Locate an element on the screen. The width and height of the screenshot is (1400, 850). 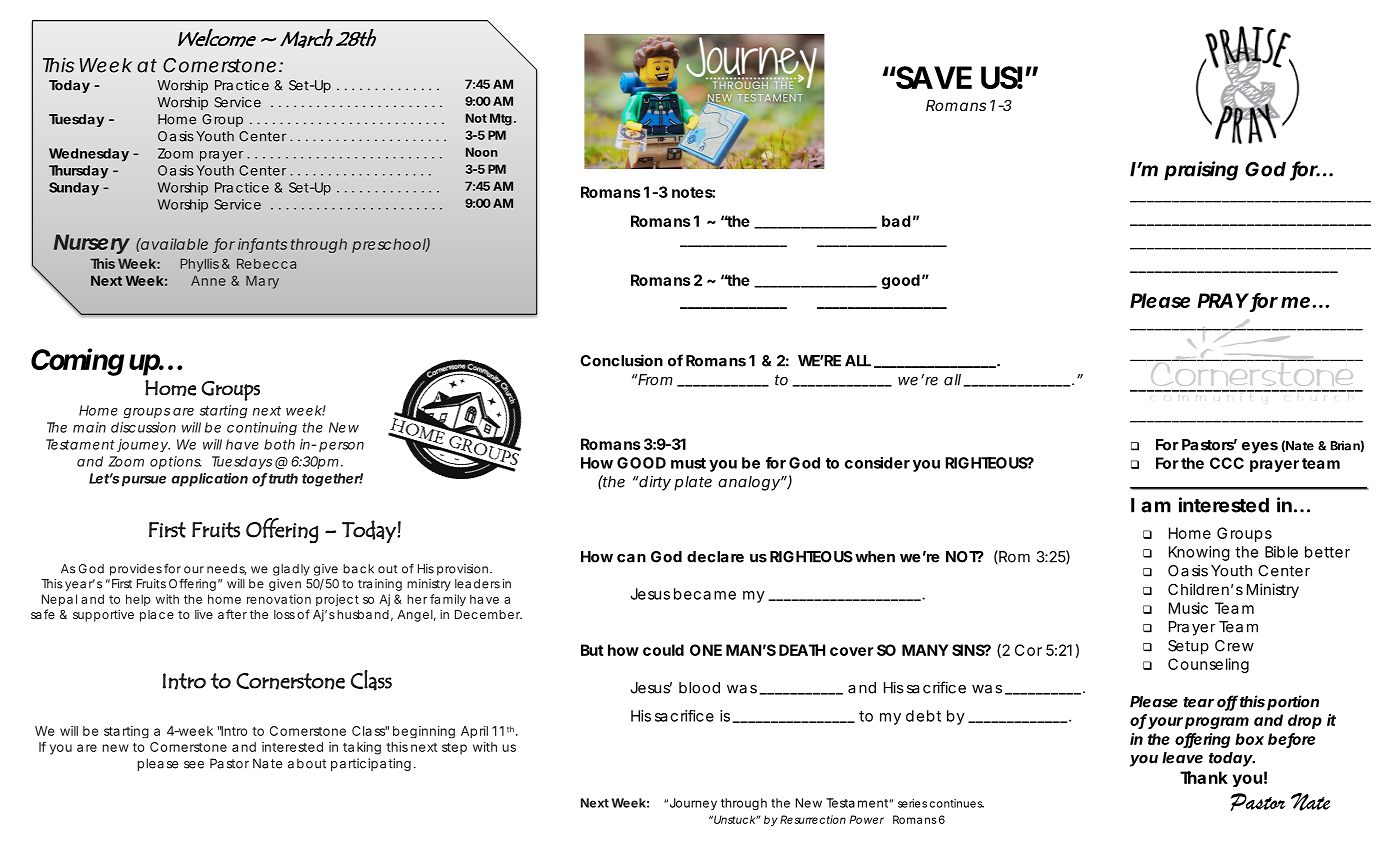
praising is located at coordinates (1201, 171).
